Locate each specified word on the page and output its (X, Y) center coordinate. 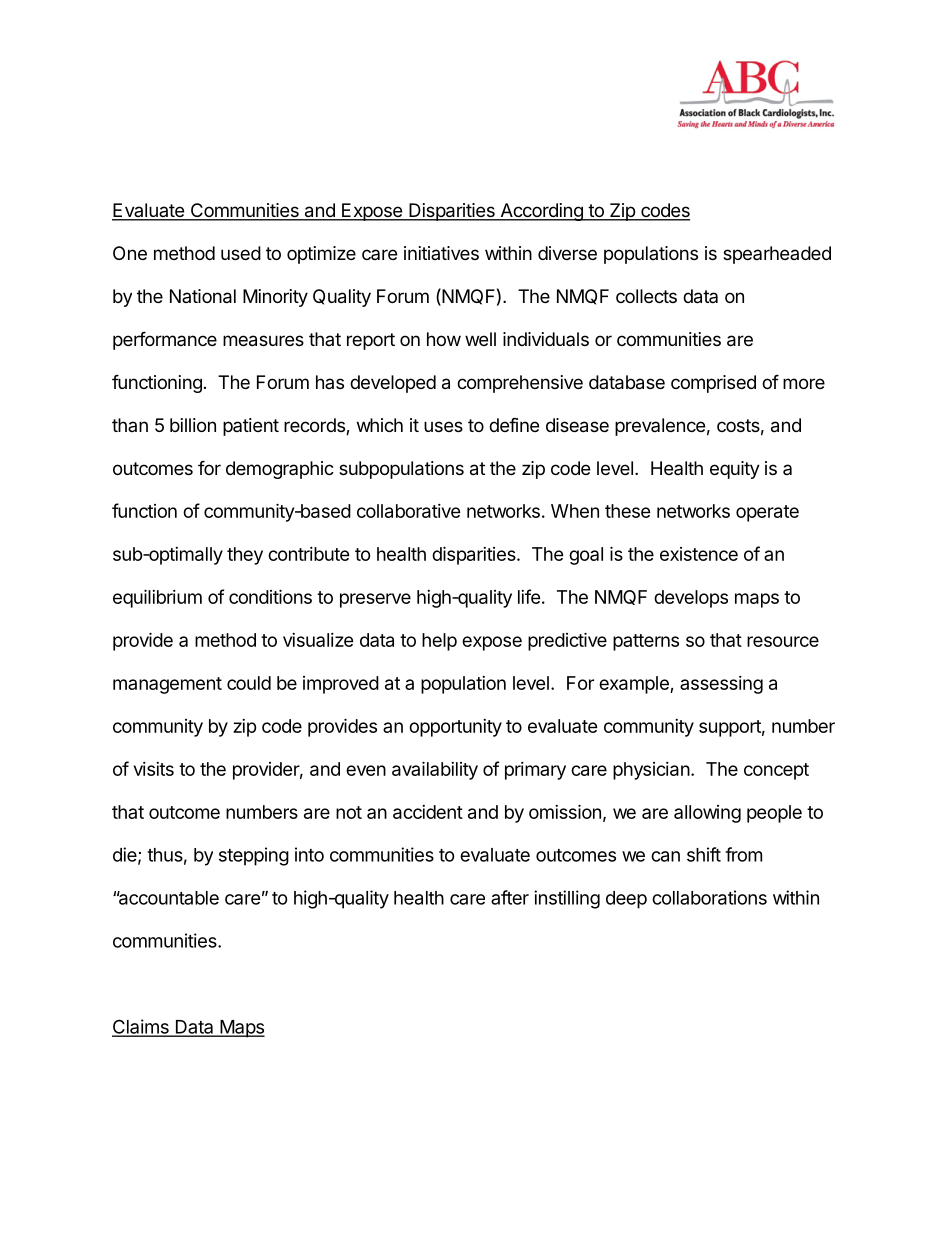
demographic (280, 470)
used (241, 253)
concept (776, 771)
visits (154, 769)
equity (735, 470)
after (510, 897)
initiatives (441, 253)
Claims (141, 1027)
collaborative (409, 511)
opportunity (455, 728)
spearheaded (777, 255)
